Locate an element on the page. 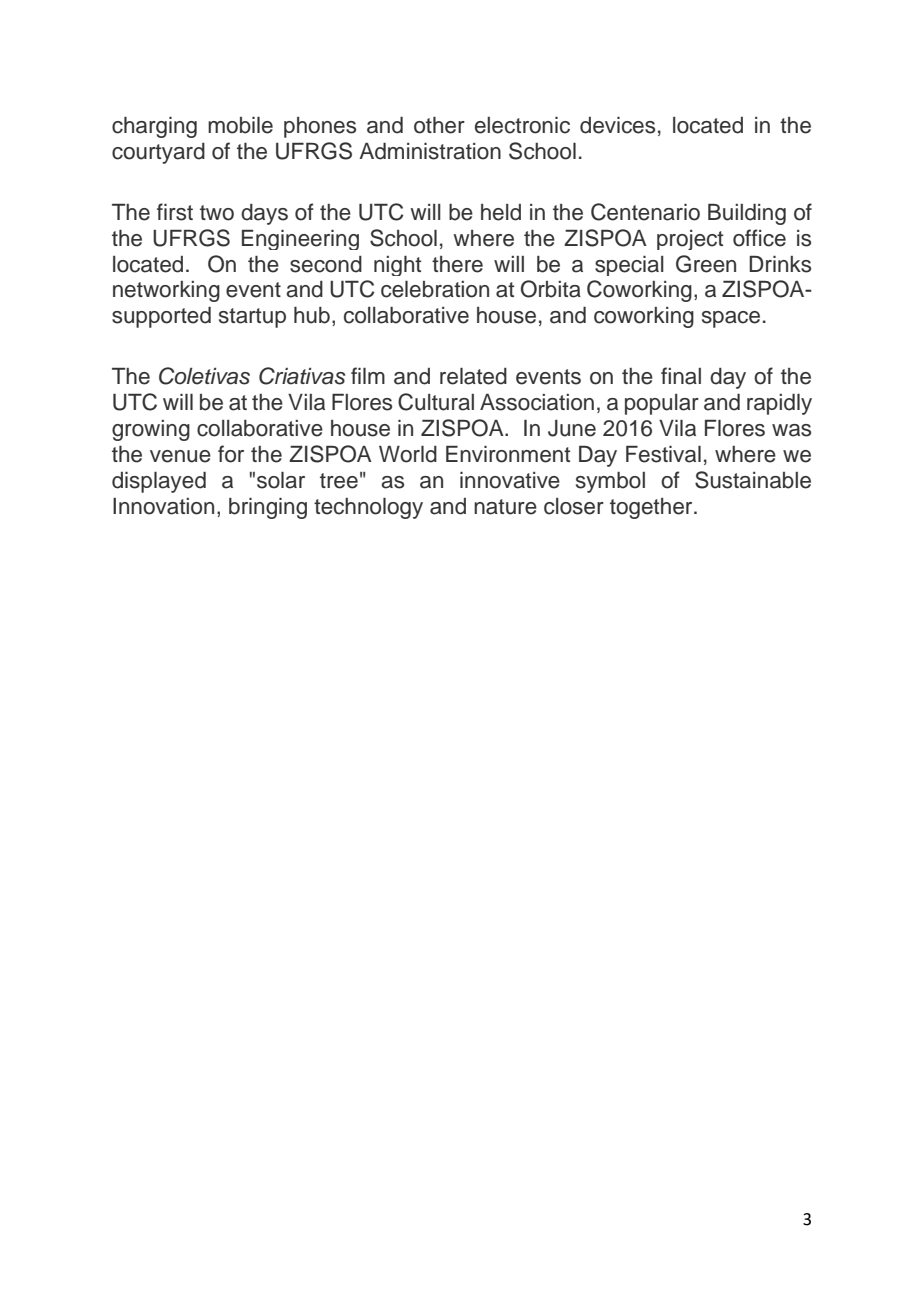 The height and width of the document is (1308, 924). space is located at coordinates (731, 319).
